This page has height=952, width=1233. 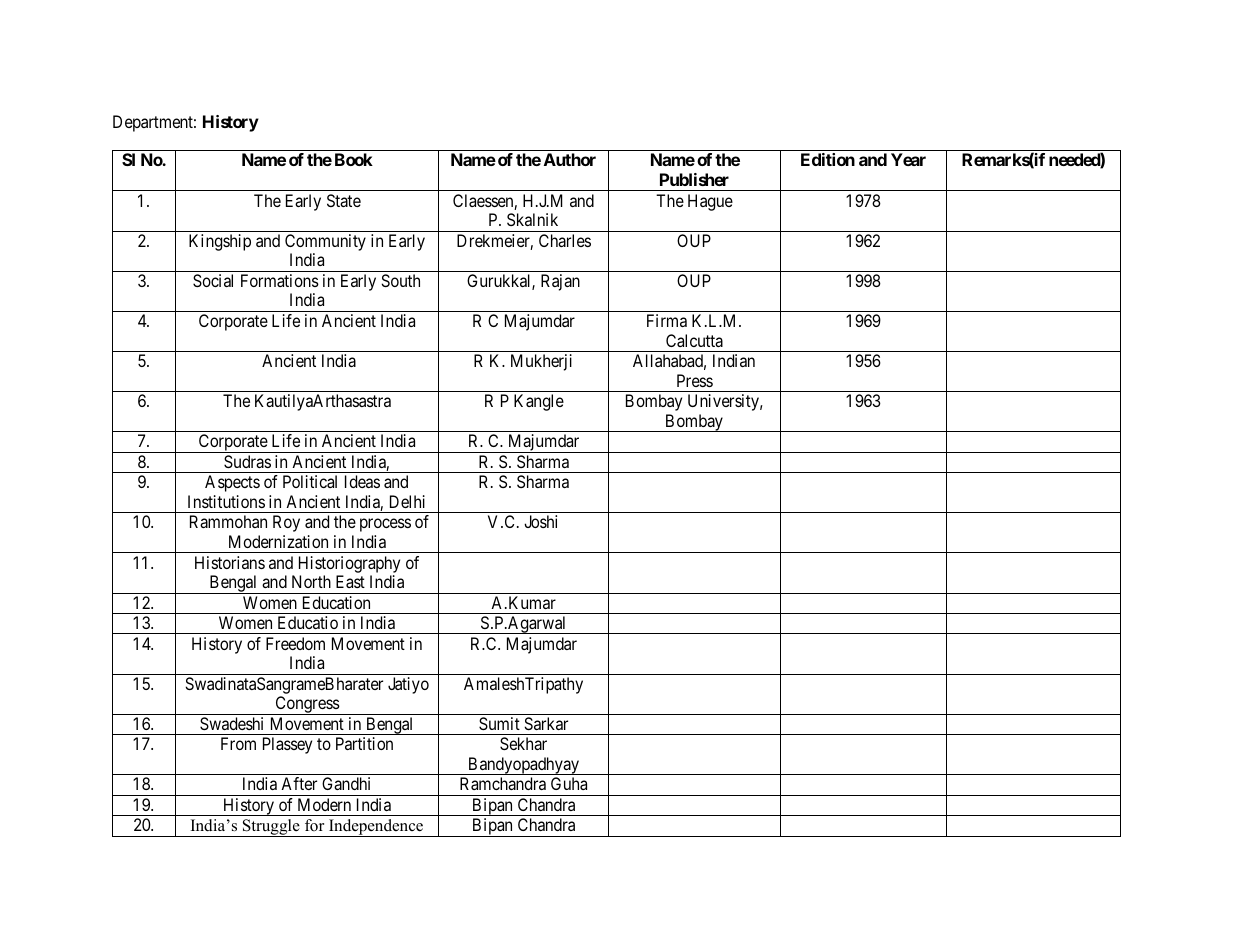 I want to click on Freedom, so click(x=295, y=643).
